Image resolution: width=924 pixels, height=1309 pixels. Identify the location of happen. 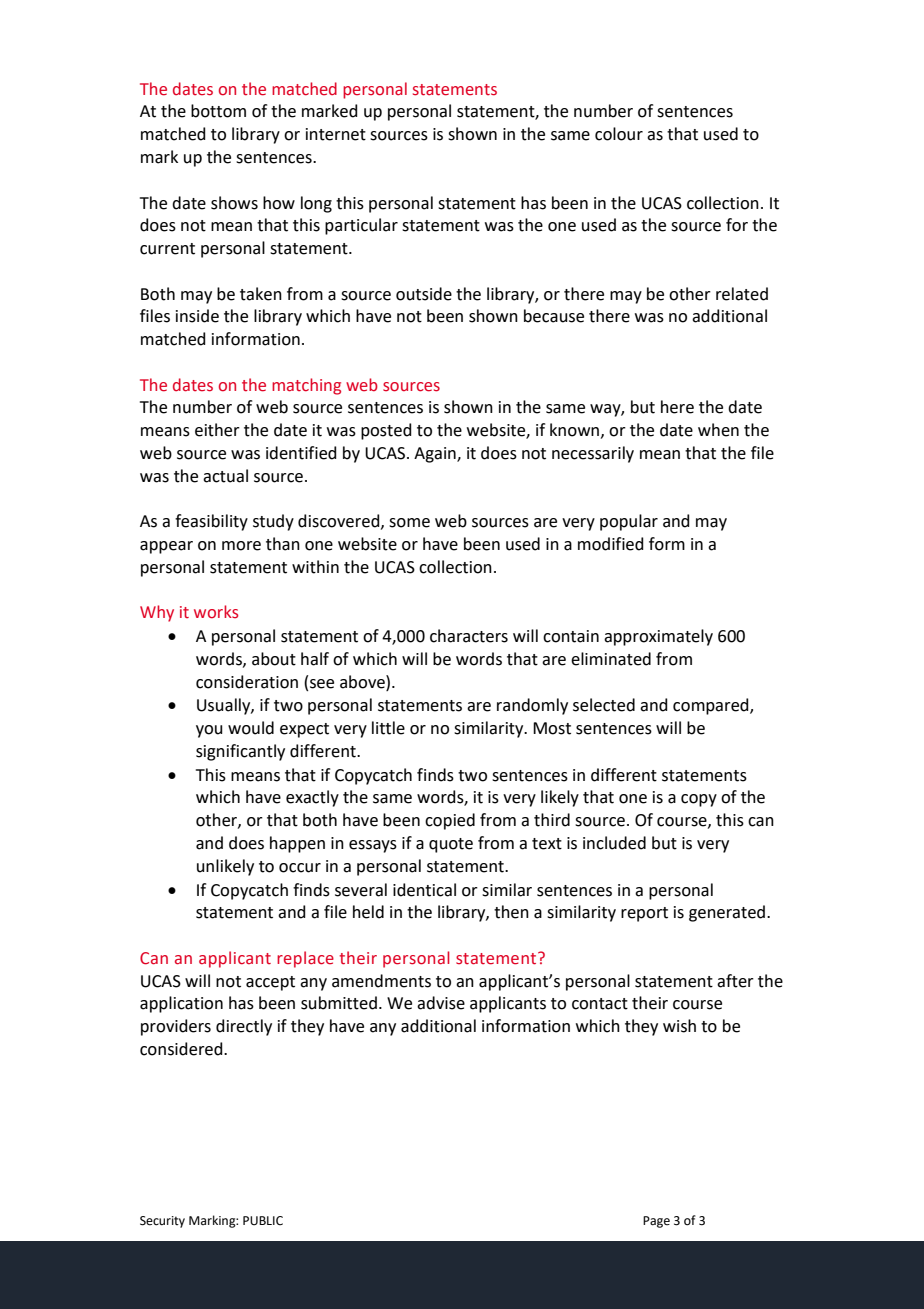
(297, 844).
